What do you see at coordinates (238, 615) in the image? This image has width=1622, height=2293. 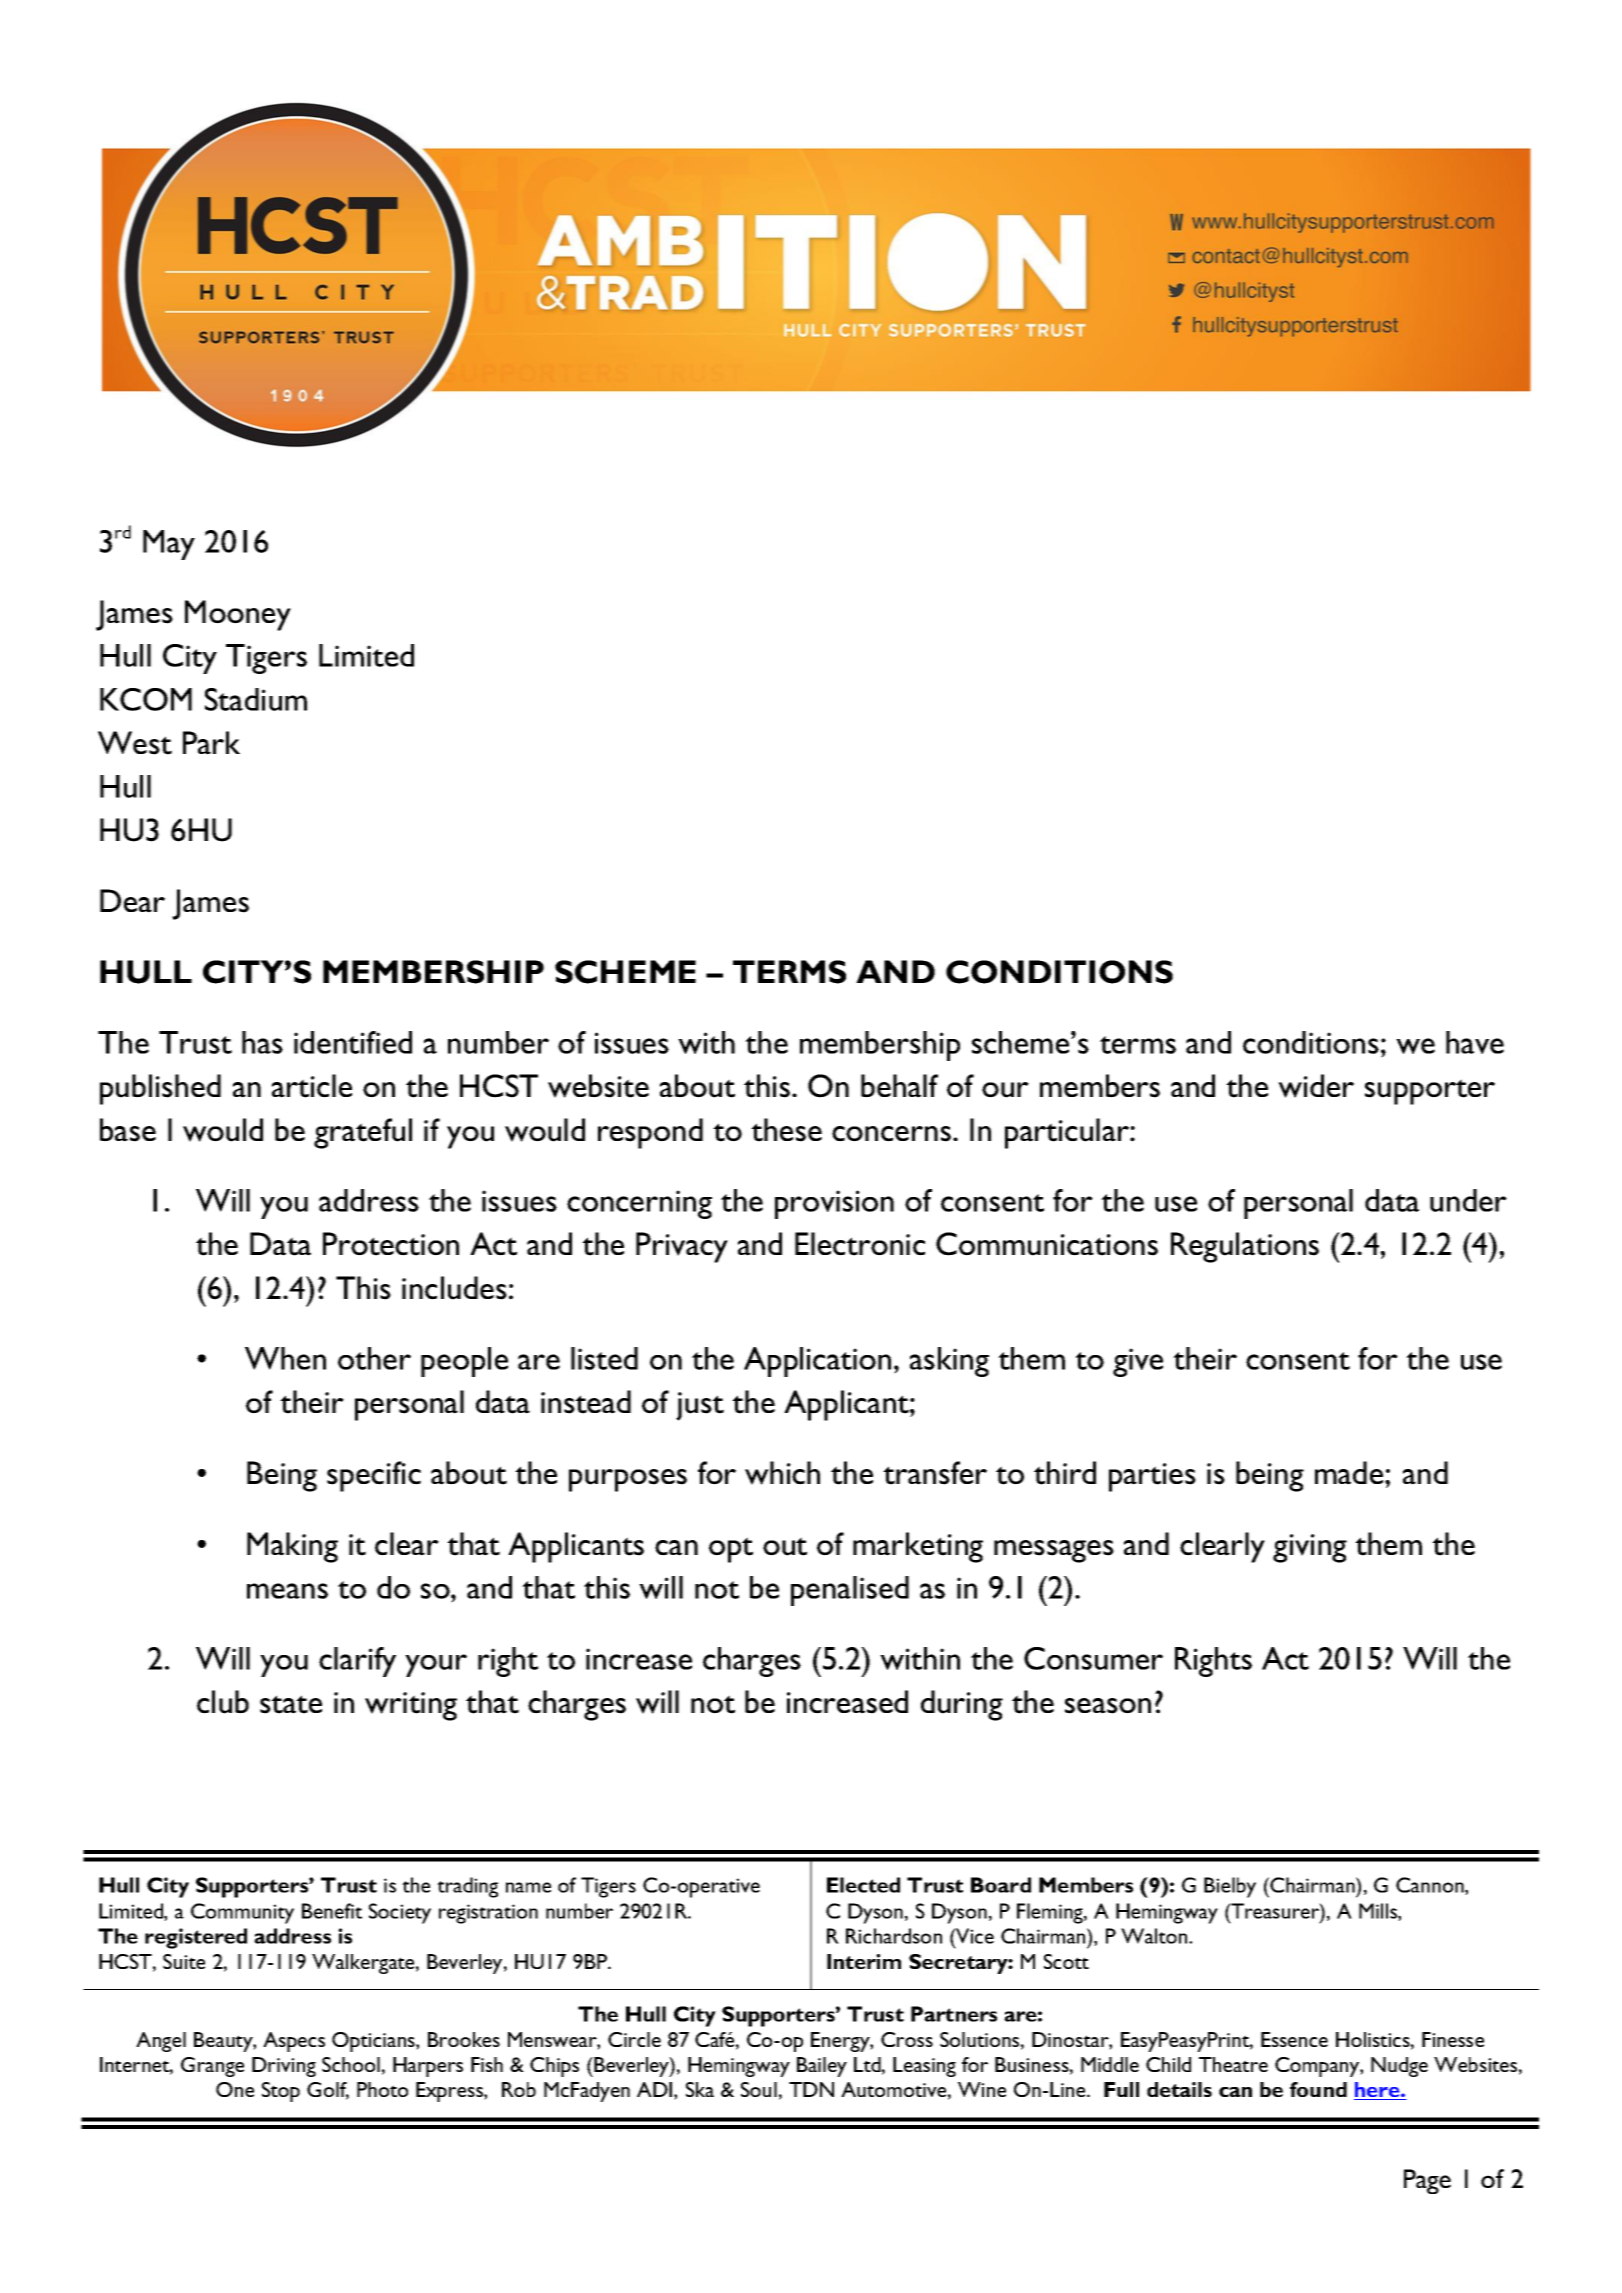 I see `Mooney` at bounding box center [238, 615].
